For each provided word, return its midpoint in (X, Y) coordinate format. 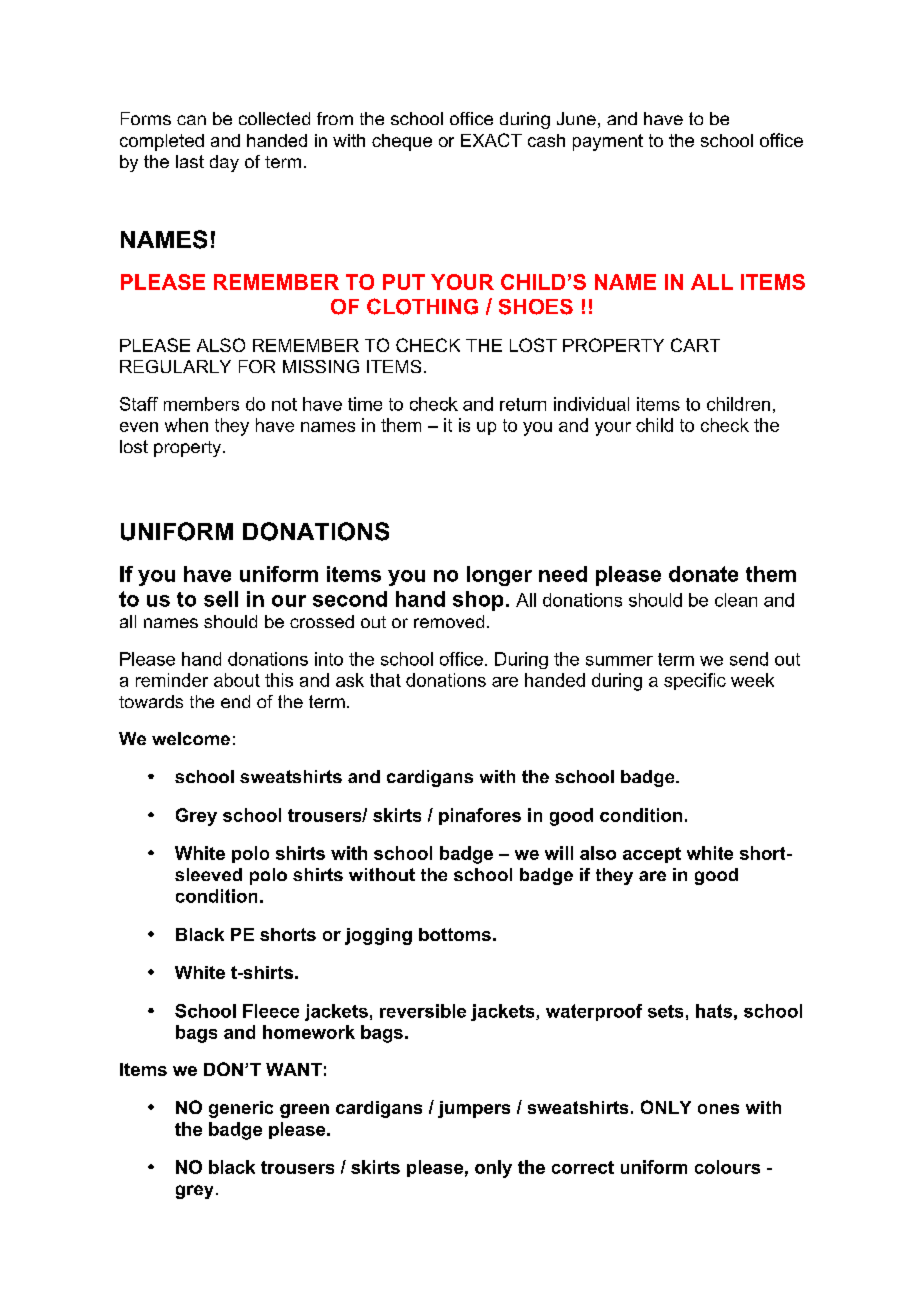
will (559, 853)
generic (241, 1109)
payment (608, 142)
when (186, 425)
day (224, 163)
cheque (402, 142)
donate (703, 574)
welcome (191, 738)
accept (652, 855)
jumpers (474, 1109)
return (523, 404)
